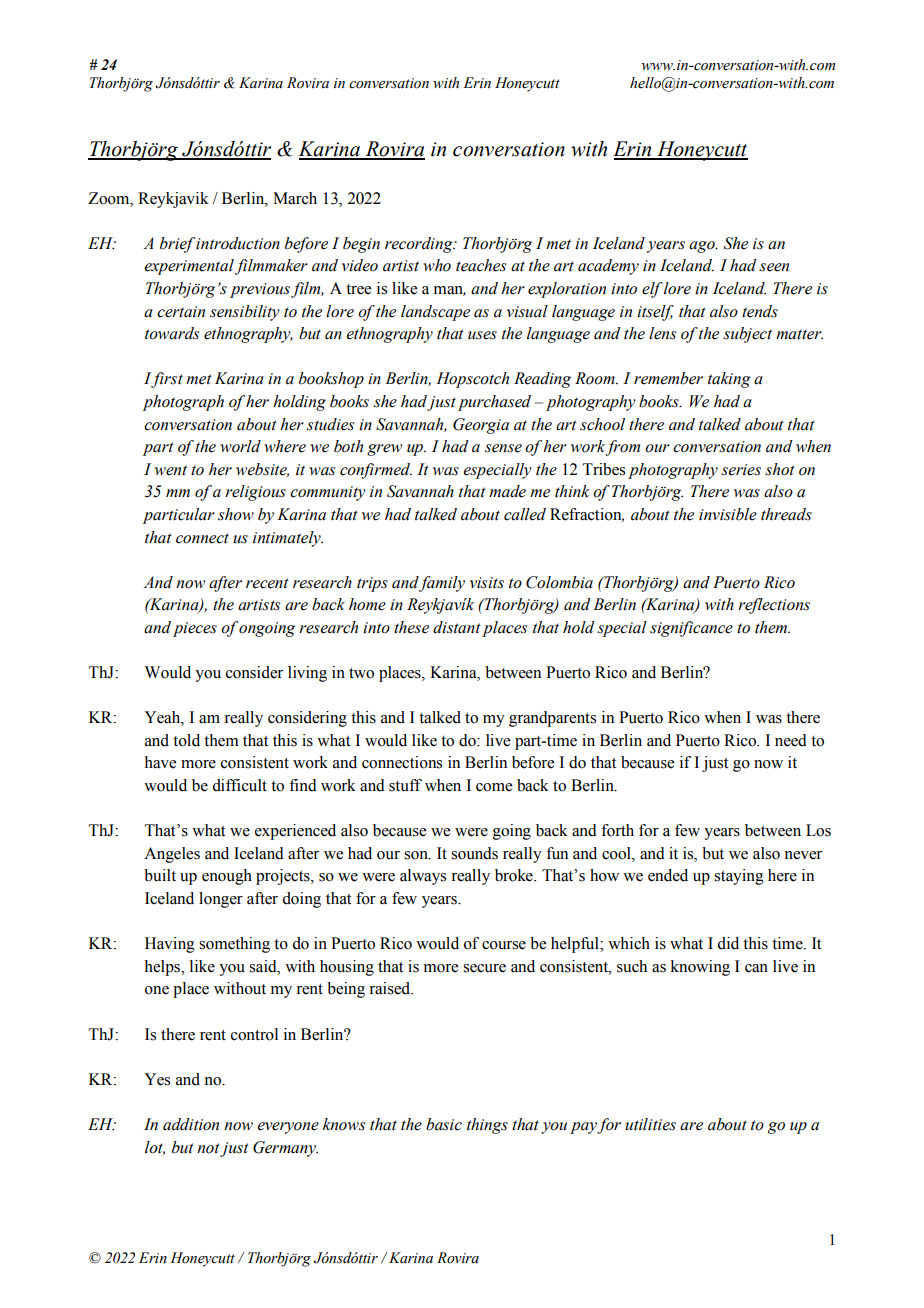  I want to click on teaches, so click(481, 265).
